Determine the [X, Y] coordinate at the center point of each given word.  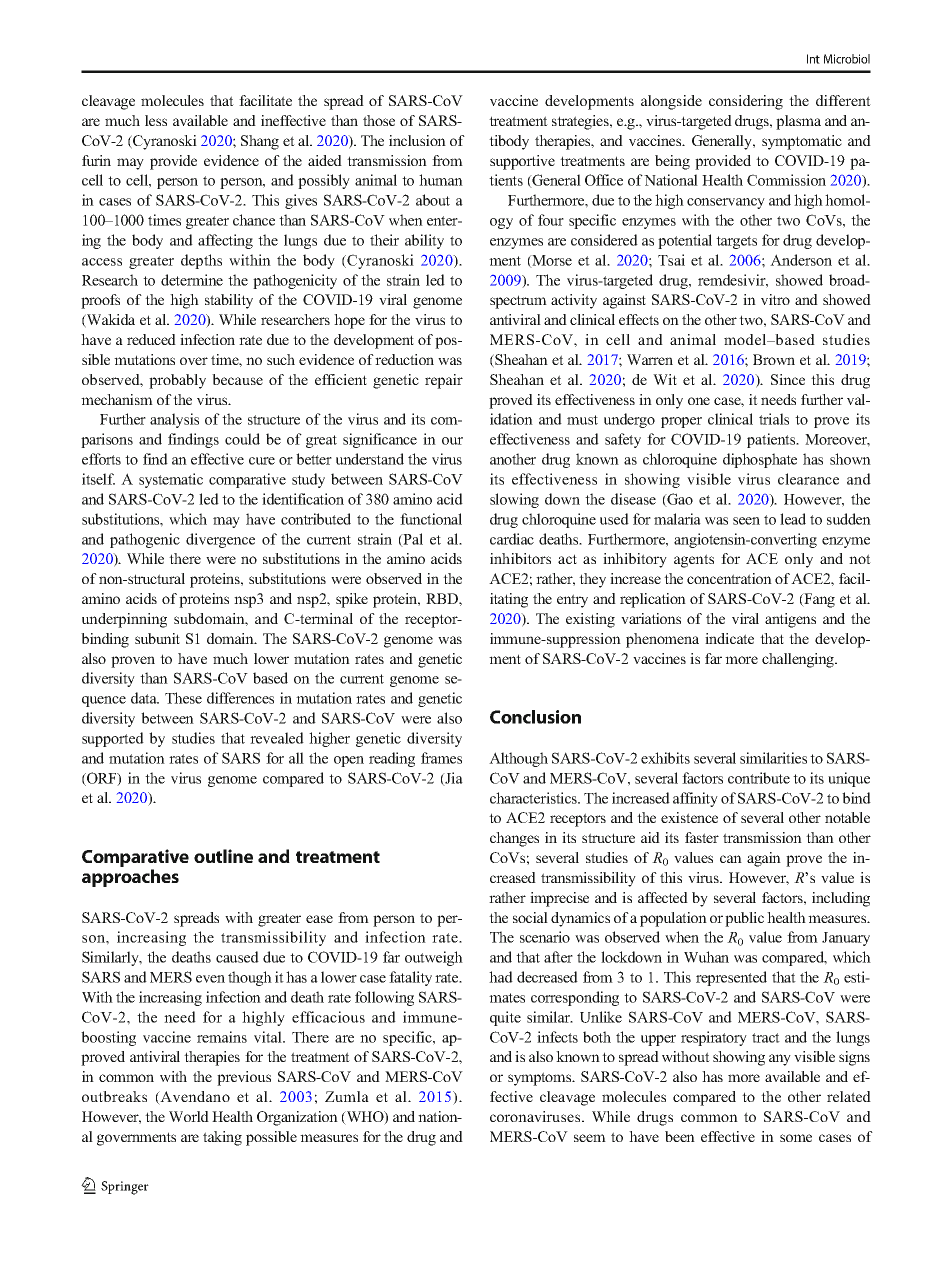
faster [702, 837]
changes [514, 839]
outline [223, 856]
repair [444, 381]
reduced [151, 339]
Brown [774, 359]
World [189, 1116]
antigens [790, 620]
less [156, 120]
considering [746, 102]
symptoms [541, 1079]
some [796, 1138]
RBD [443, 598]
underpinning [124, 620]
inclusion [417, 140]
